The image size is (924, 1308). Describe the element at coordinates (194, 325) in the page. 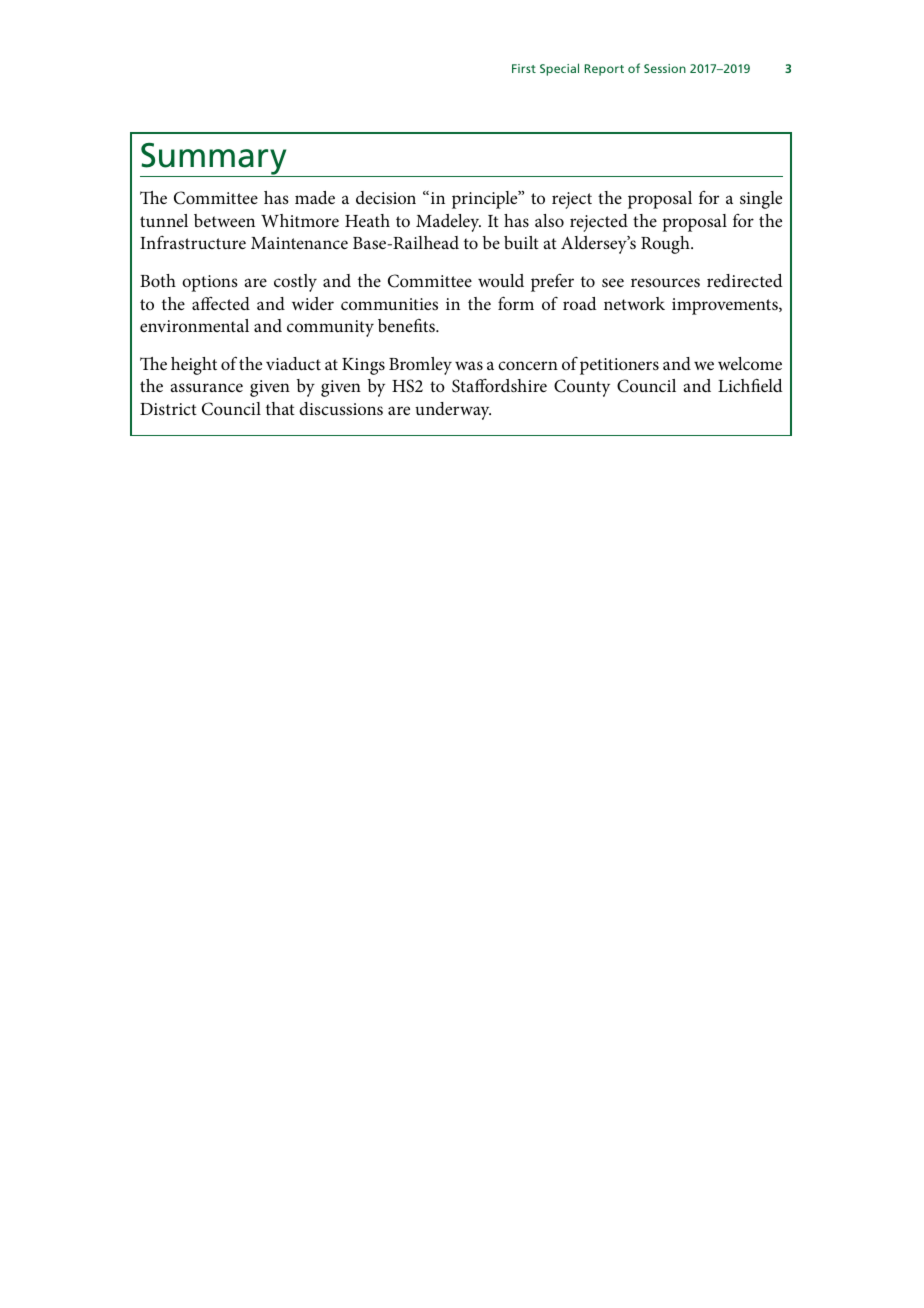

I see `environmental` at that location.
